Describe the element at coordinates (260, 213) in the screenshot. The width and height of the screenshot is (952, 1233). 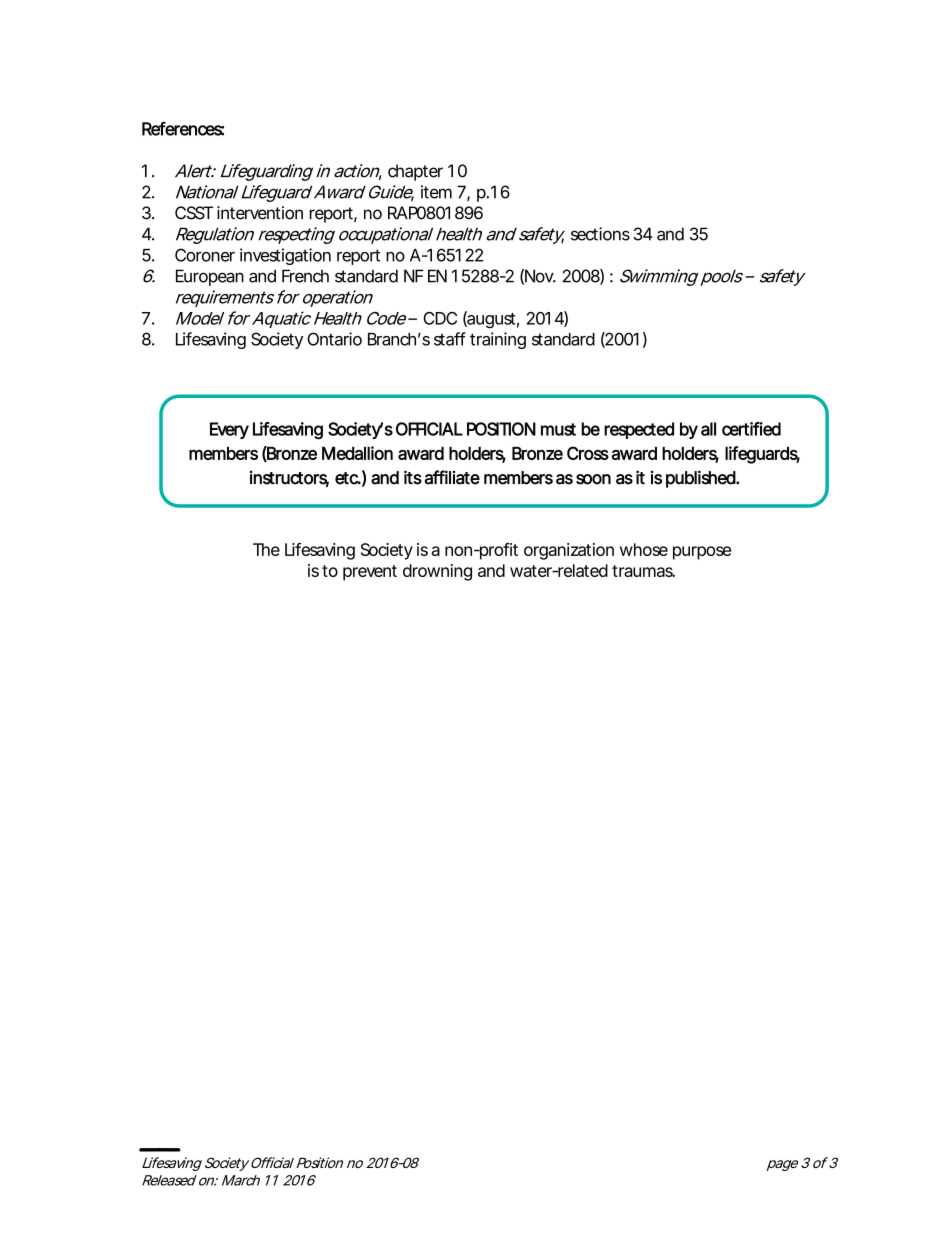
I see `intervention` at that location.
